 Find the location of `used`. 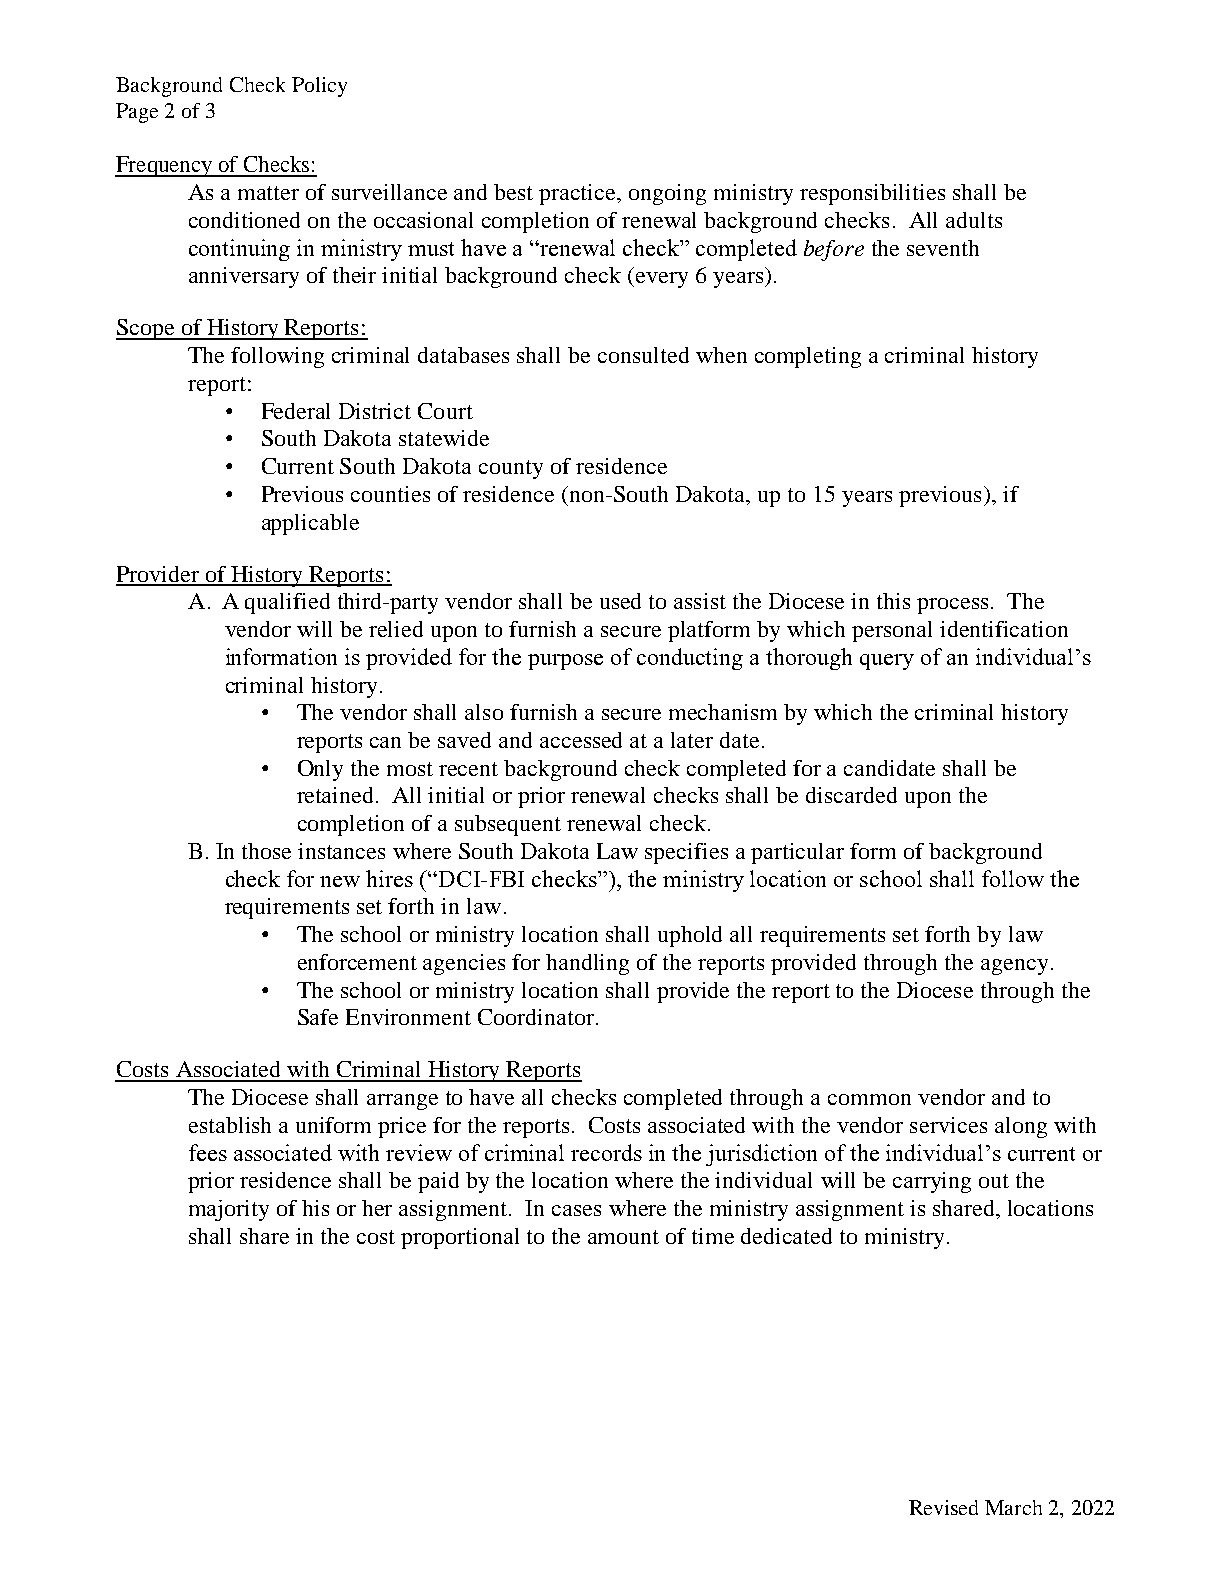

used is located at coordinates (620, 601).
